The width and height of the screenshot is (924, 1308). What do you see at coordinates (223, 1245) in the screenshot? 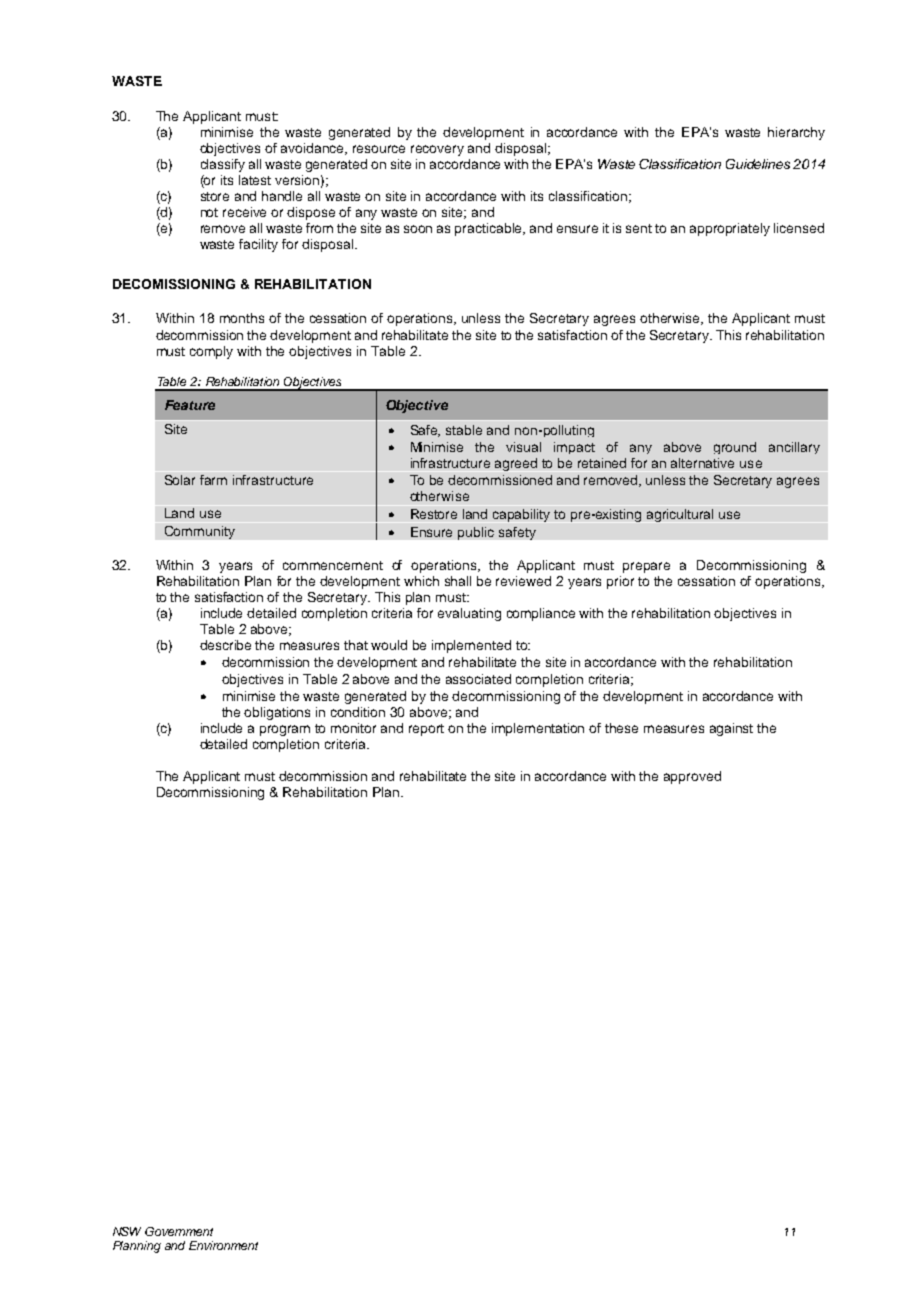
I see `Environment` at bounding box center [223, 1245].
